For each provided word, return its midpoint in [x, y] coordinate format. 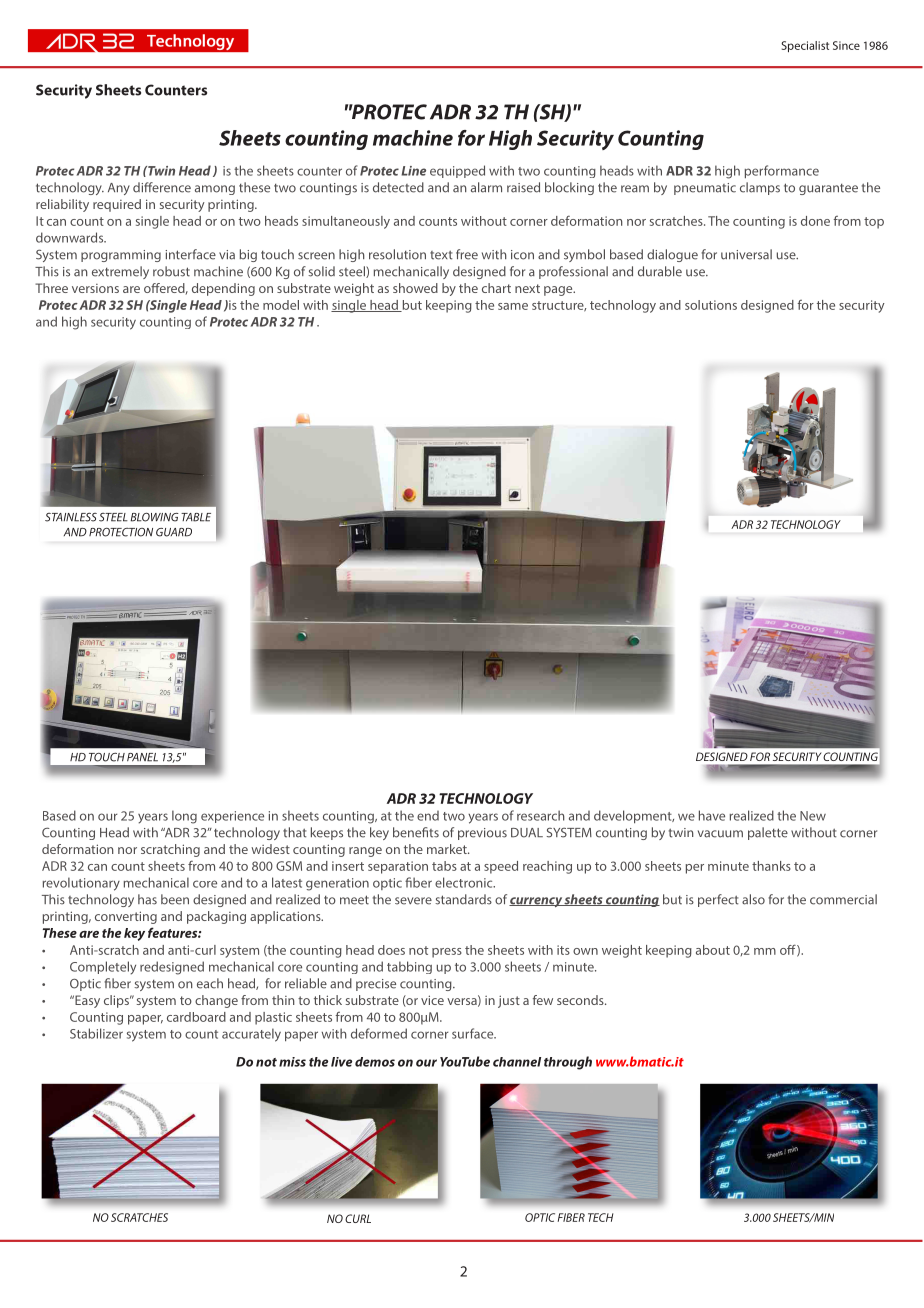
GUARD [174, 532]
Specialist [805, 46]
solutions [711, 305]
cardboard [196, 1017]
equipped [457, 171]
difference [162, 187]
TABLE [196, 517]
